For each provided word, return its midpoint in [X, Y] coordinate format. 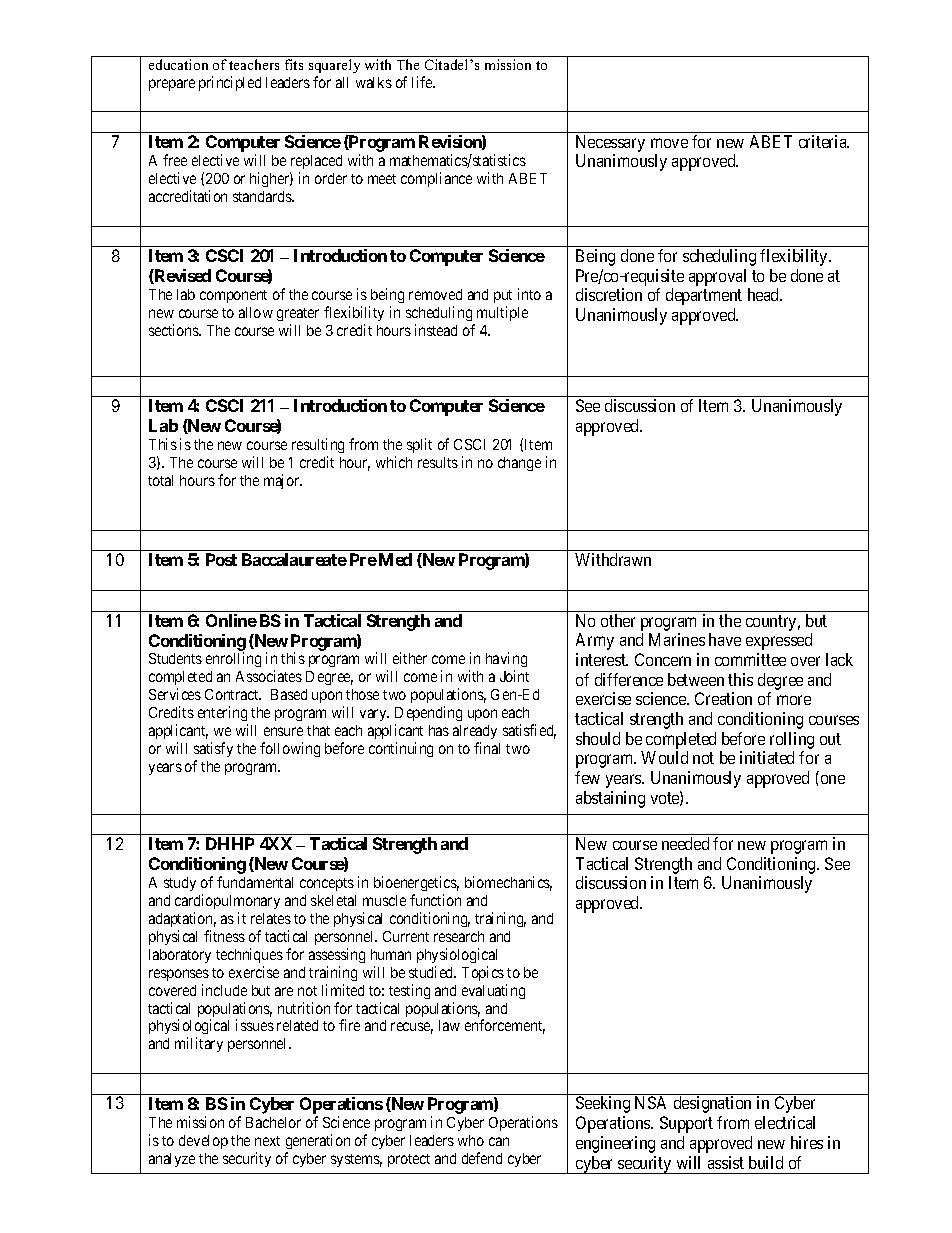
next [267, 1141]
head [765, 294]
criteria [824, 141]
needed [685, 843]
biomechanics [508, 883]
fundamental [255, 882]
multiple [502, 313]
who [471, 1140]
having [506, 661]
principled [230, 83]
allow [256, 312]
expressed [779, 641]
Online [231, 620]
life [423, 82]
